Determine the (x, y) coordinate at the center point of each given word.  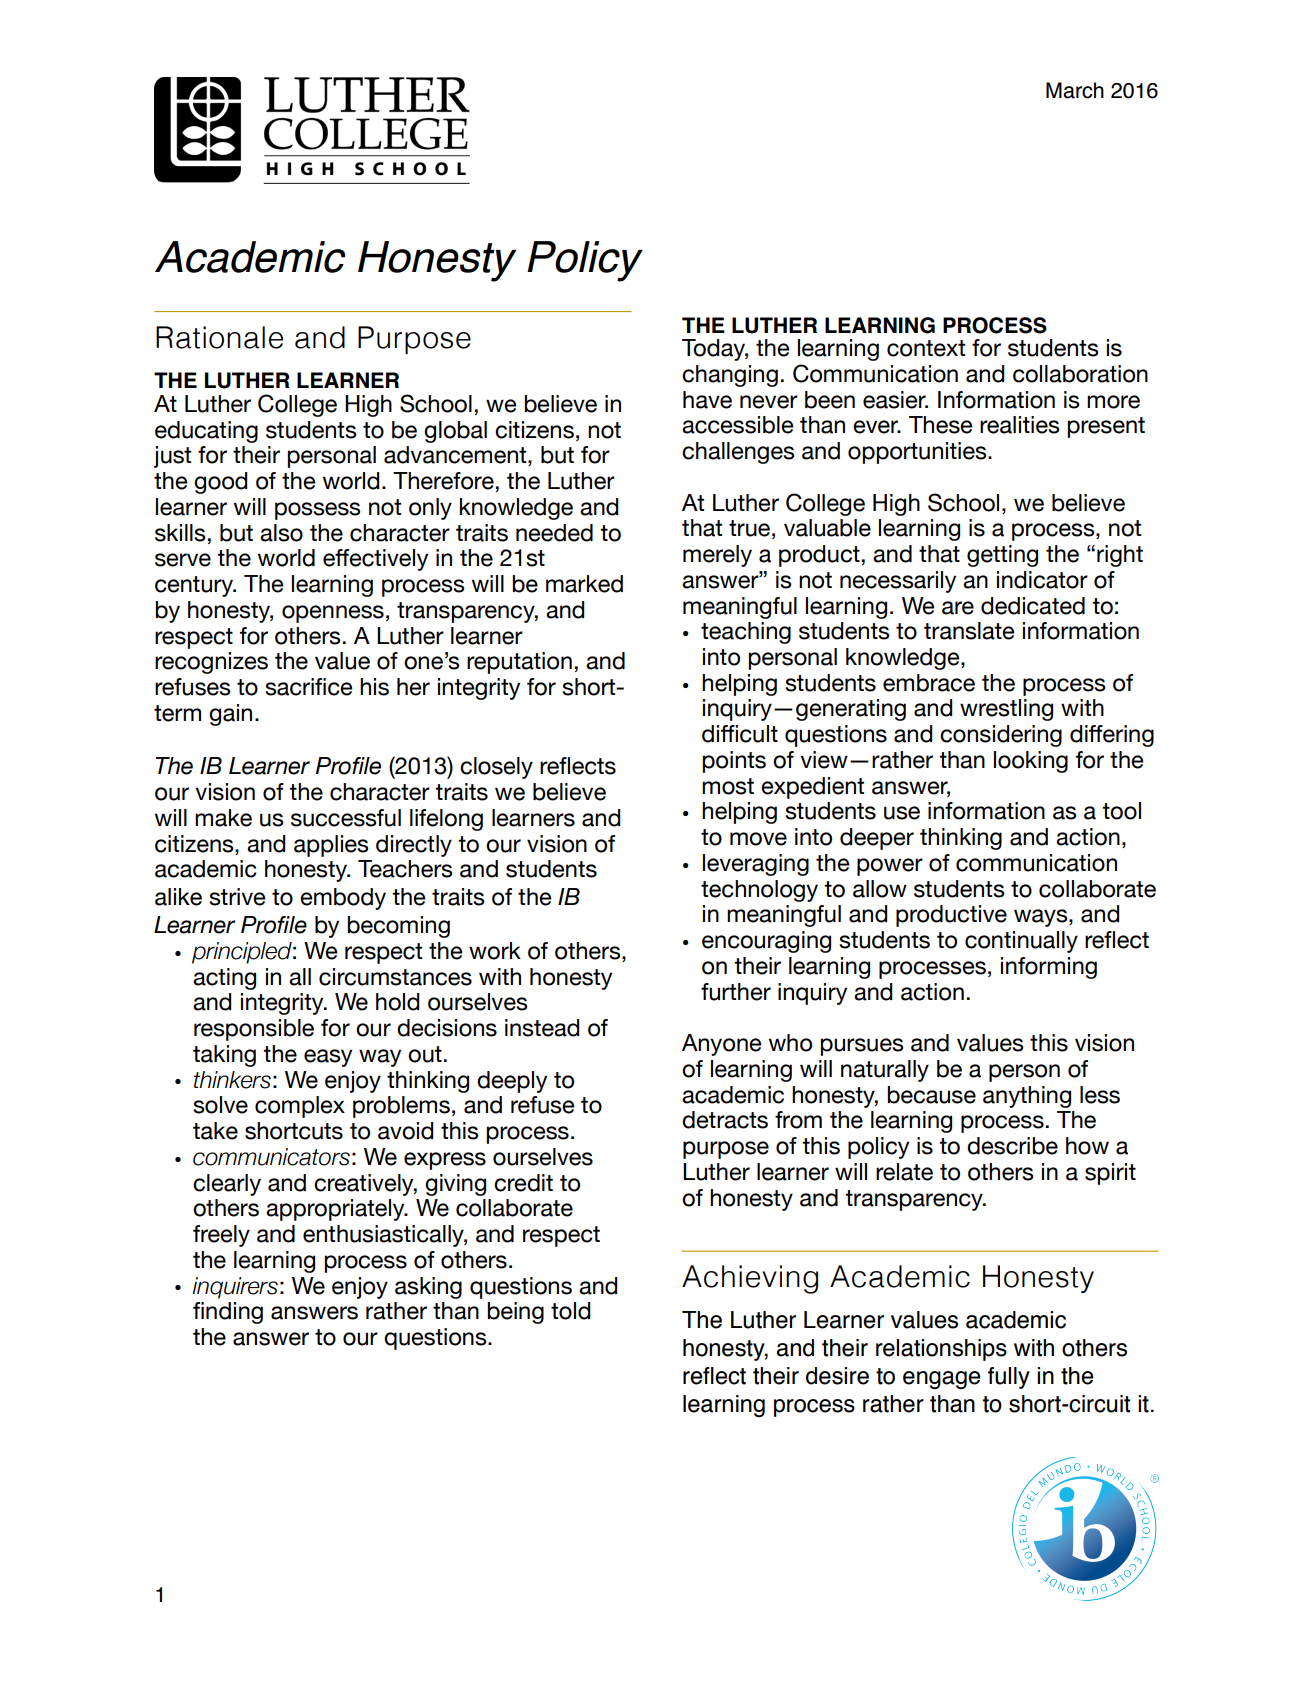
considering (1001, 736)
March (1075, 90)
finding (228, 1313)
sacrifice (309, 687)
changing (730, 376)
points (734, 762)
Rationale (219, 337)
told (570, 1311)
